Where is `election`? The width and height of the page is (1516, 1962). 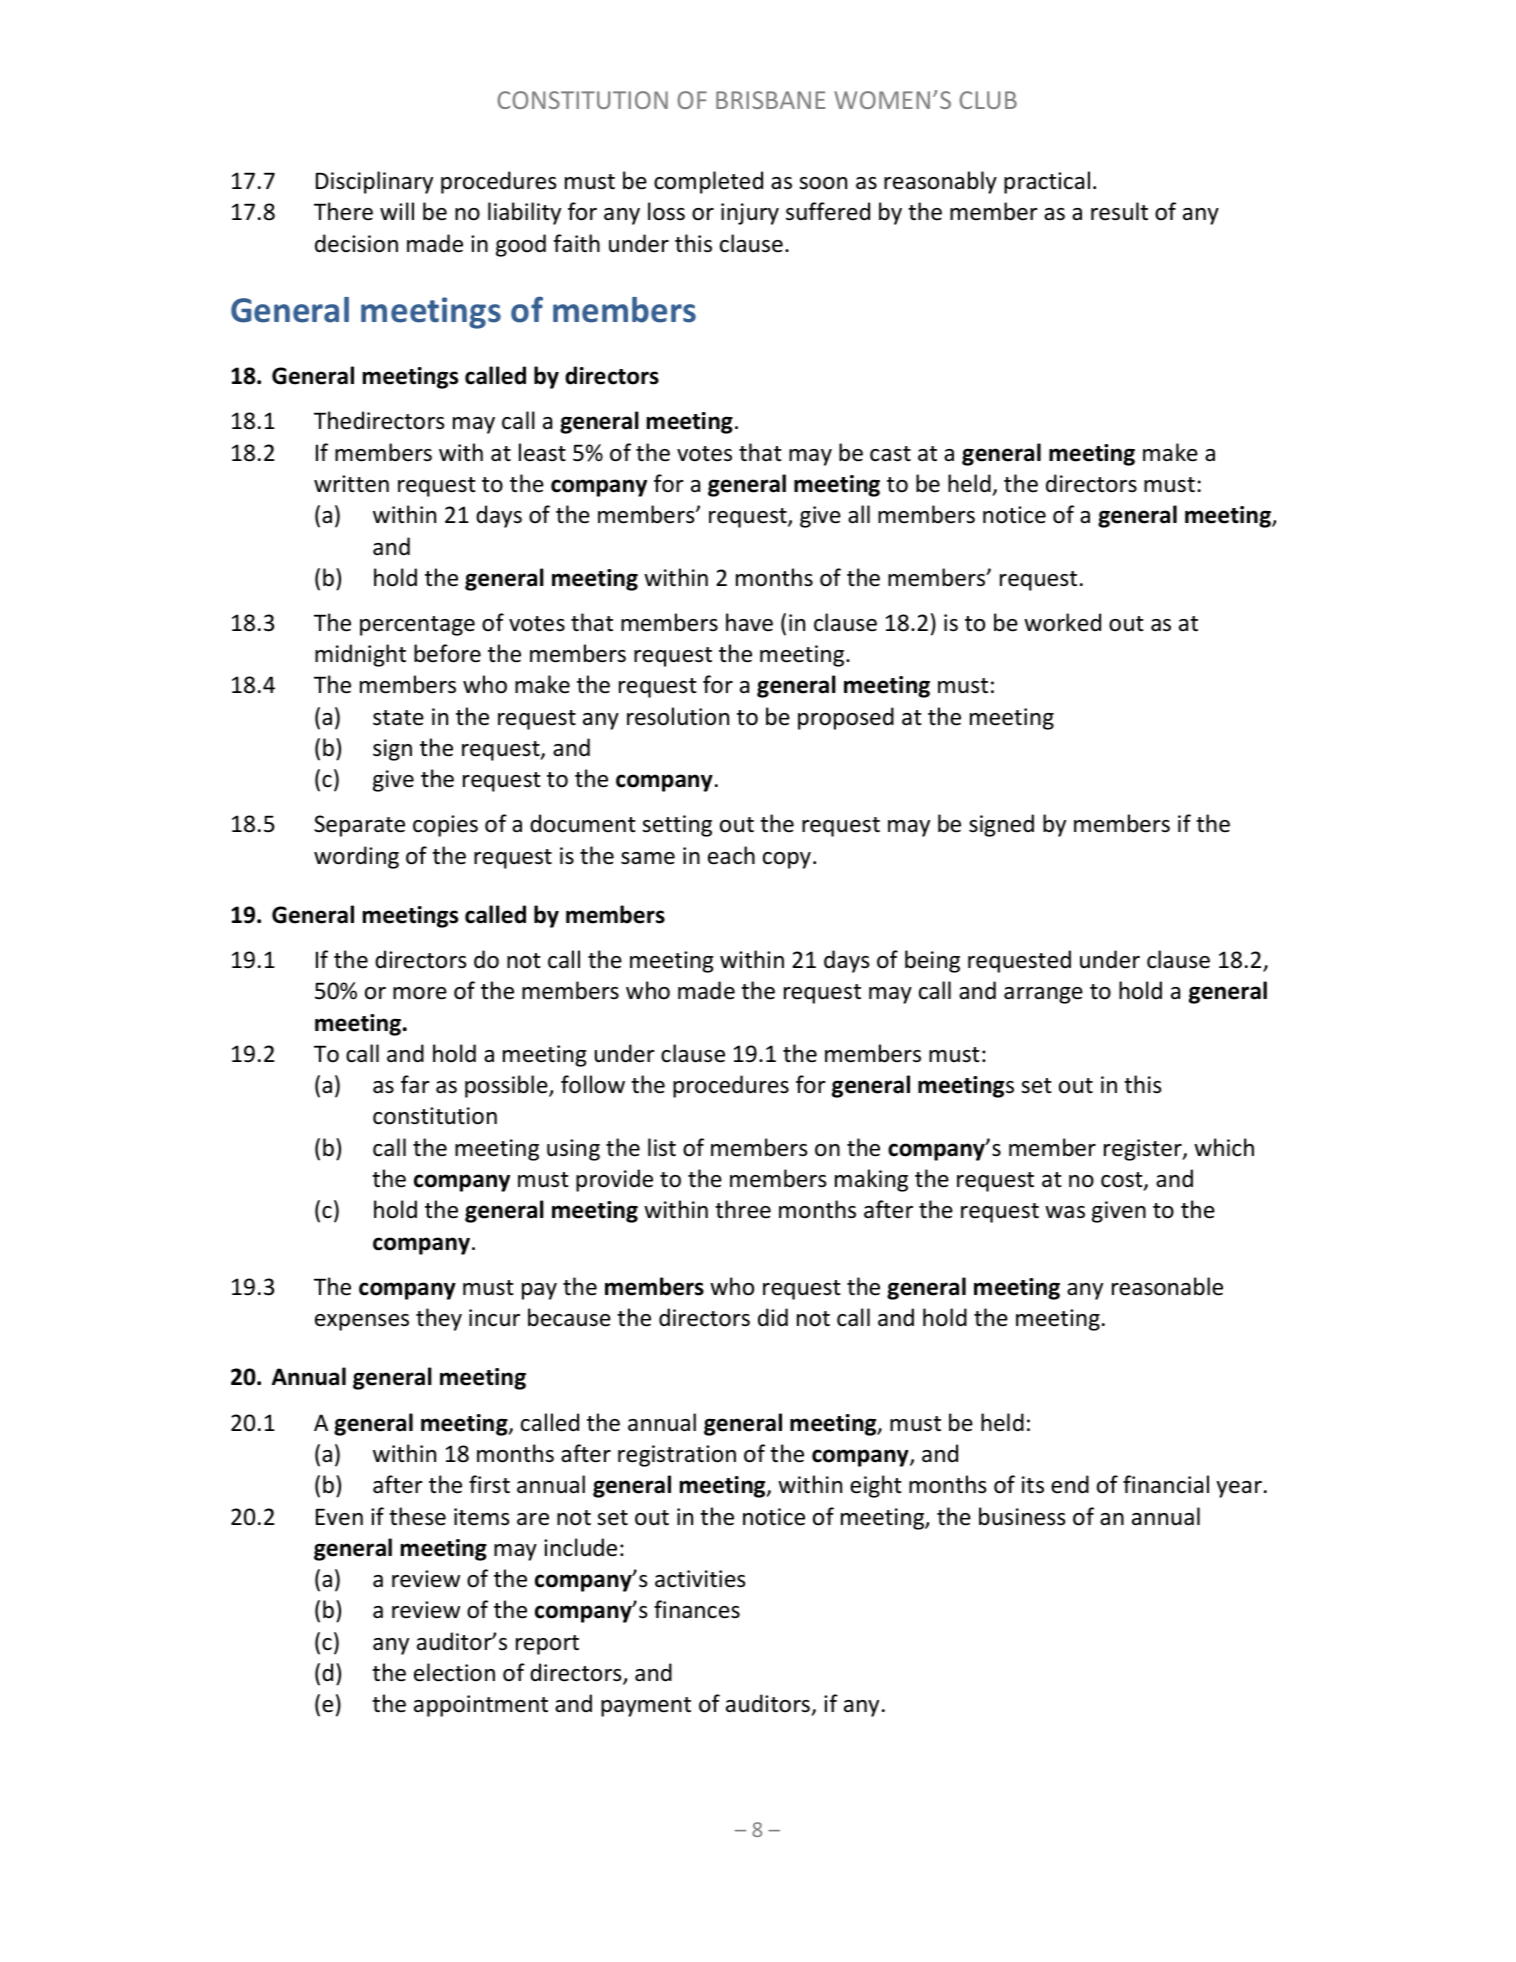
election is located at coordinates (454, 1672).
